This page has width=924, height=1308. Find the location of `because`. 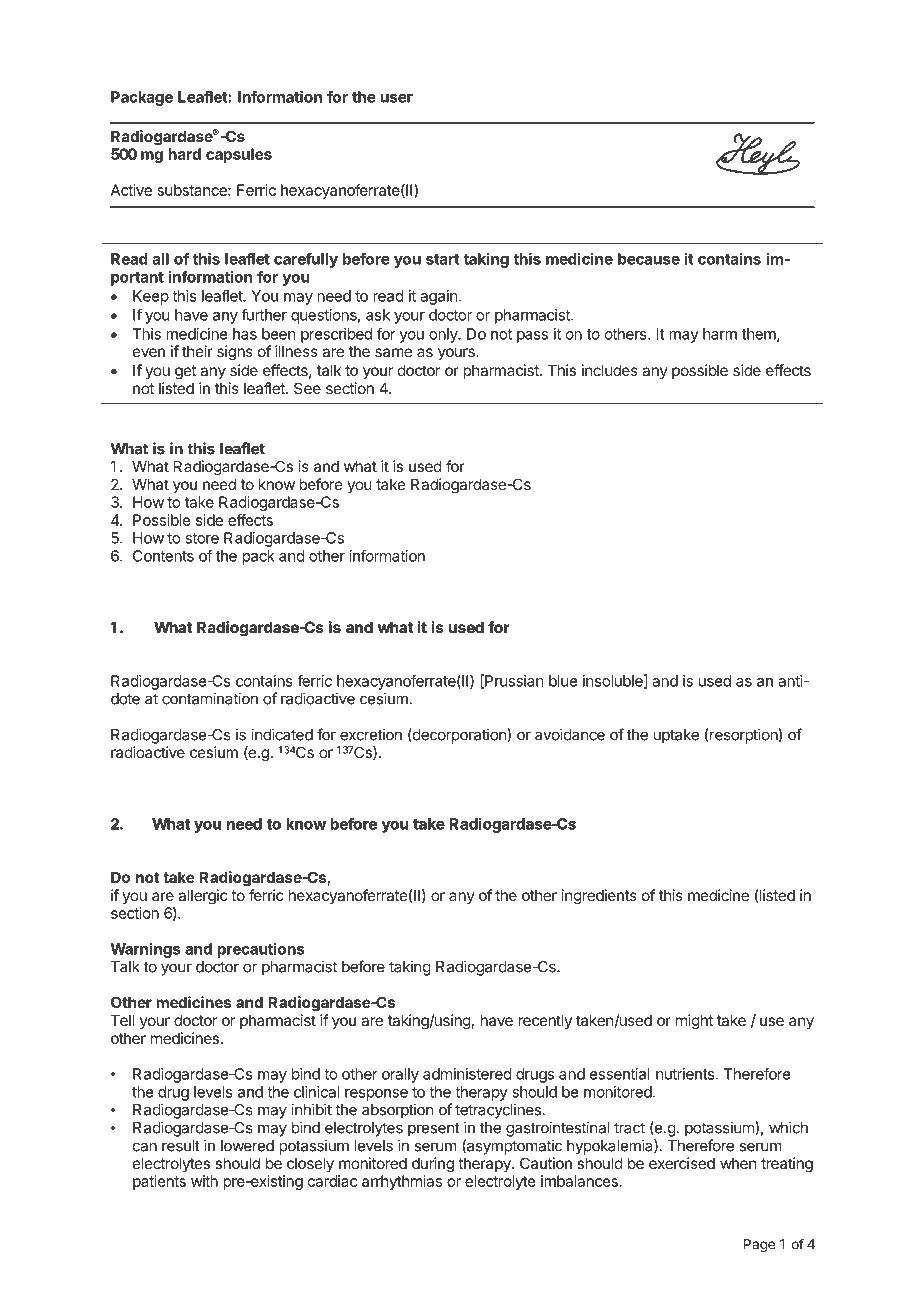

because is located at coordinates (649, 259).
